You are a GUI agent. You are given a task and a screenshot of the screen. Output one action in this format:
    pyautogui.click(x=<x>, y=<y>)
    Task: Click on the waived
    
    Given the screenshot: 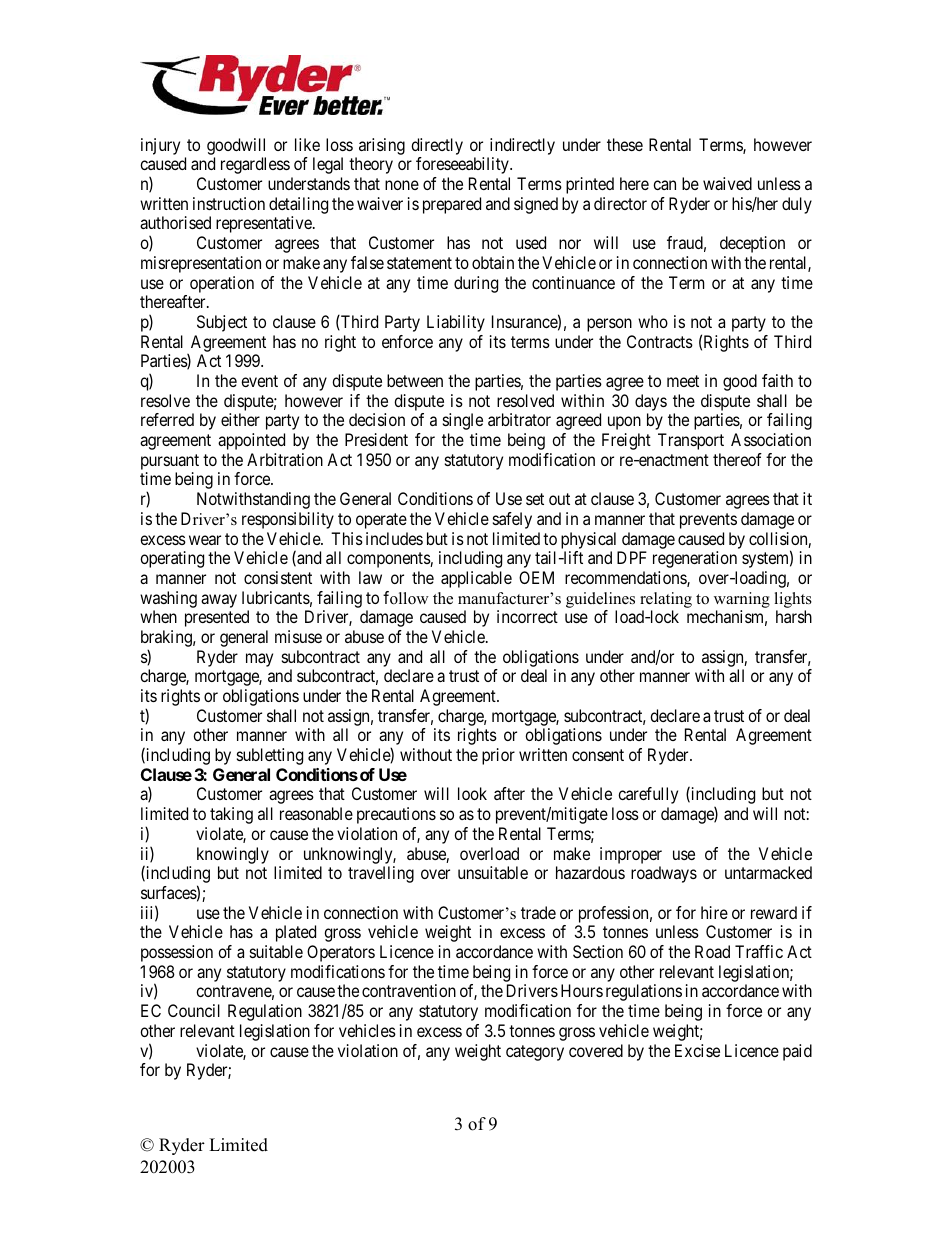 What is the action you would take?
    pyautogui.click(x=727, y=183)
